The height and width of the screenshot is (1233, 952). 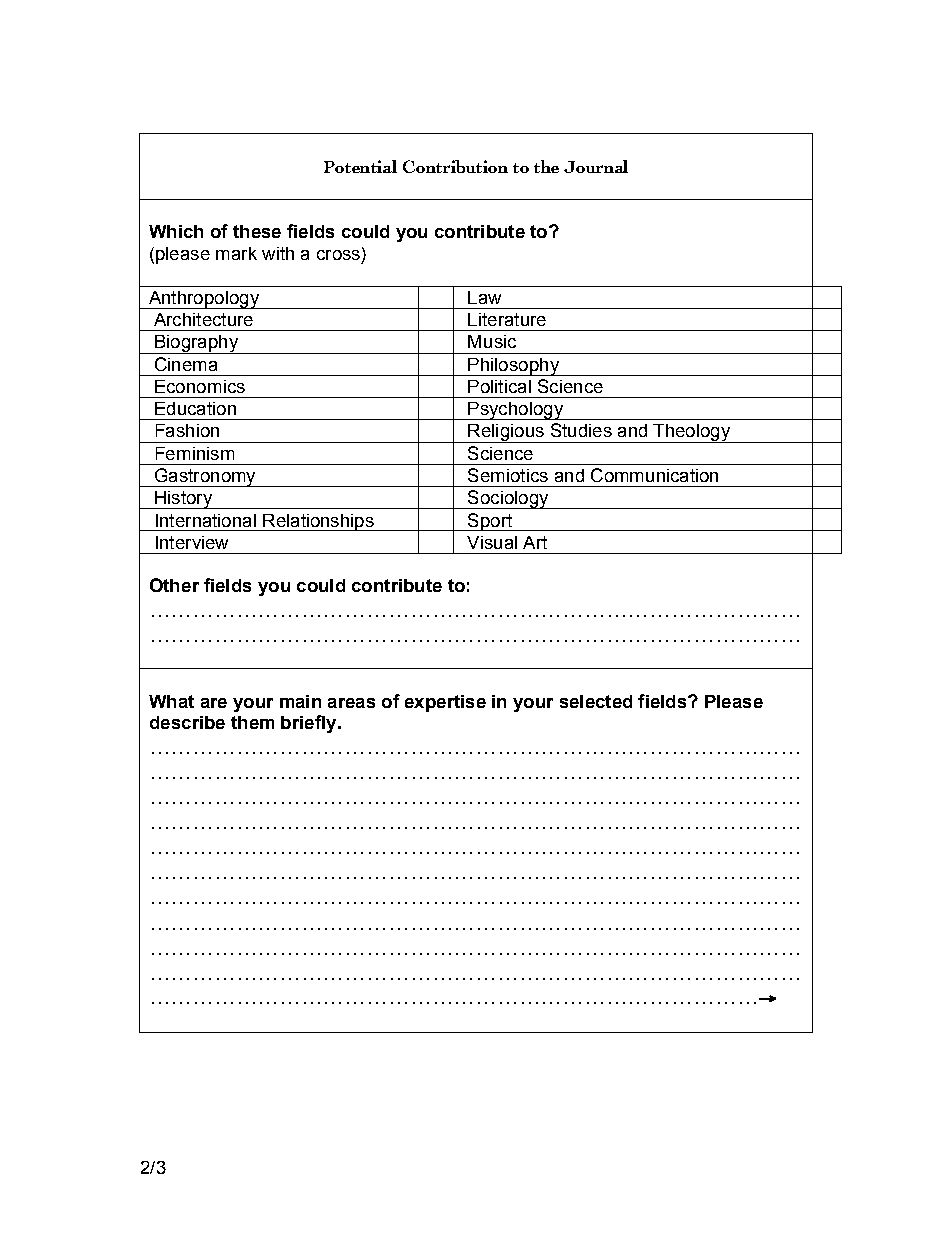 I want to click on them, so click(x=252, y=722).
